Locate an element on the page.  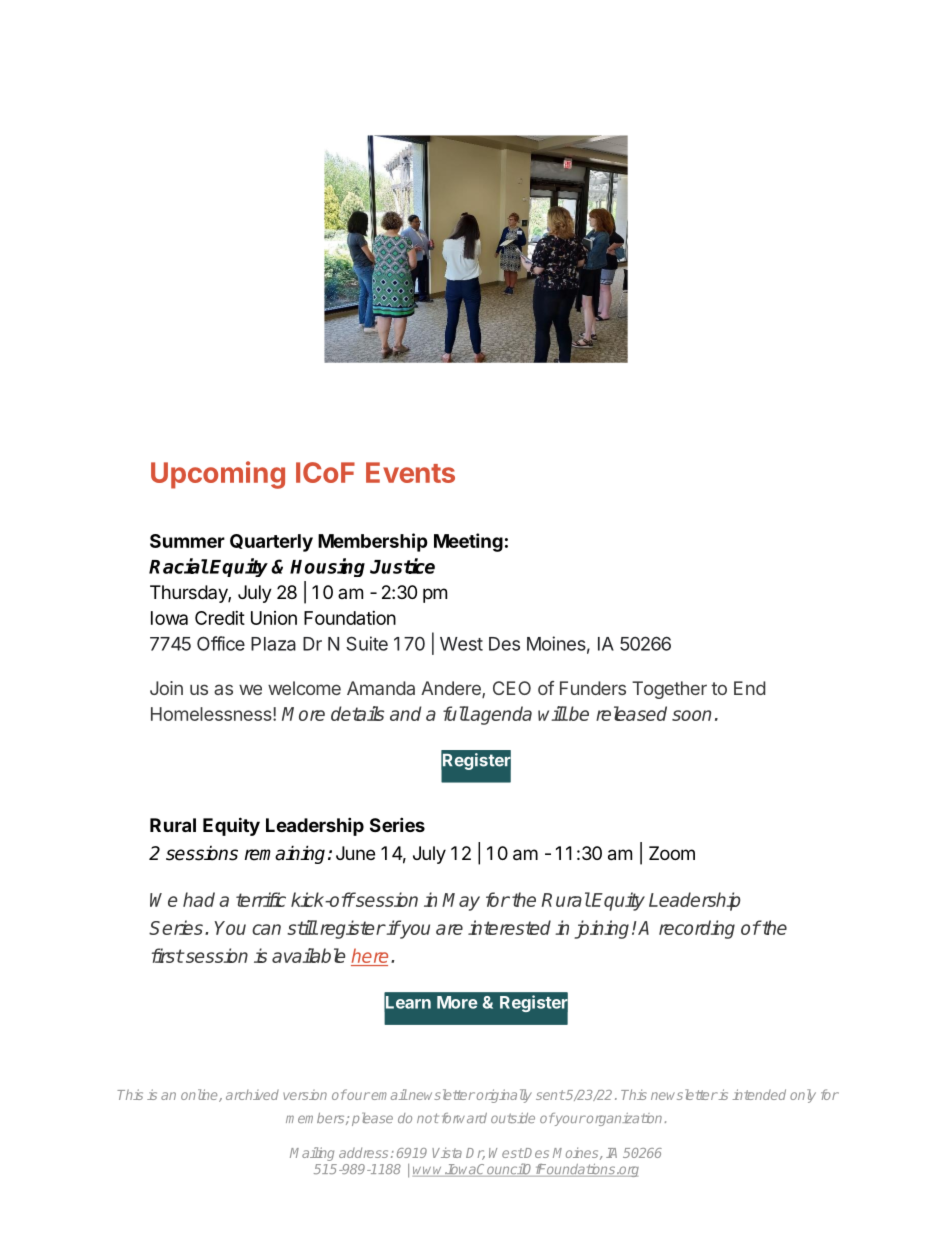
intended is located at coordinates (759, 1094).
